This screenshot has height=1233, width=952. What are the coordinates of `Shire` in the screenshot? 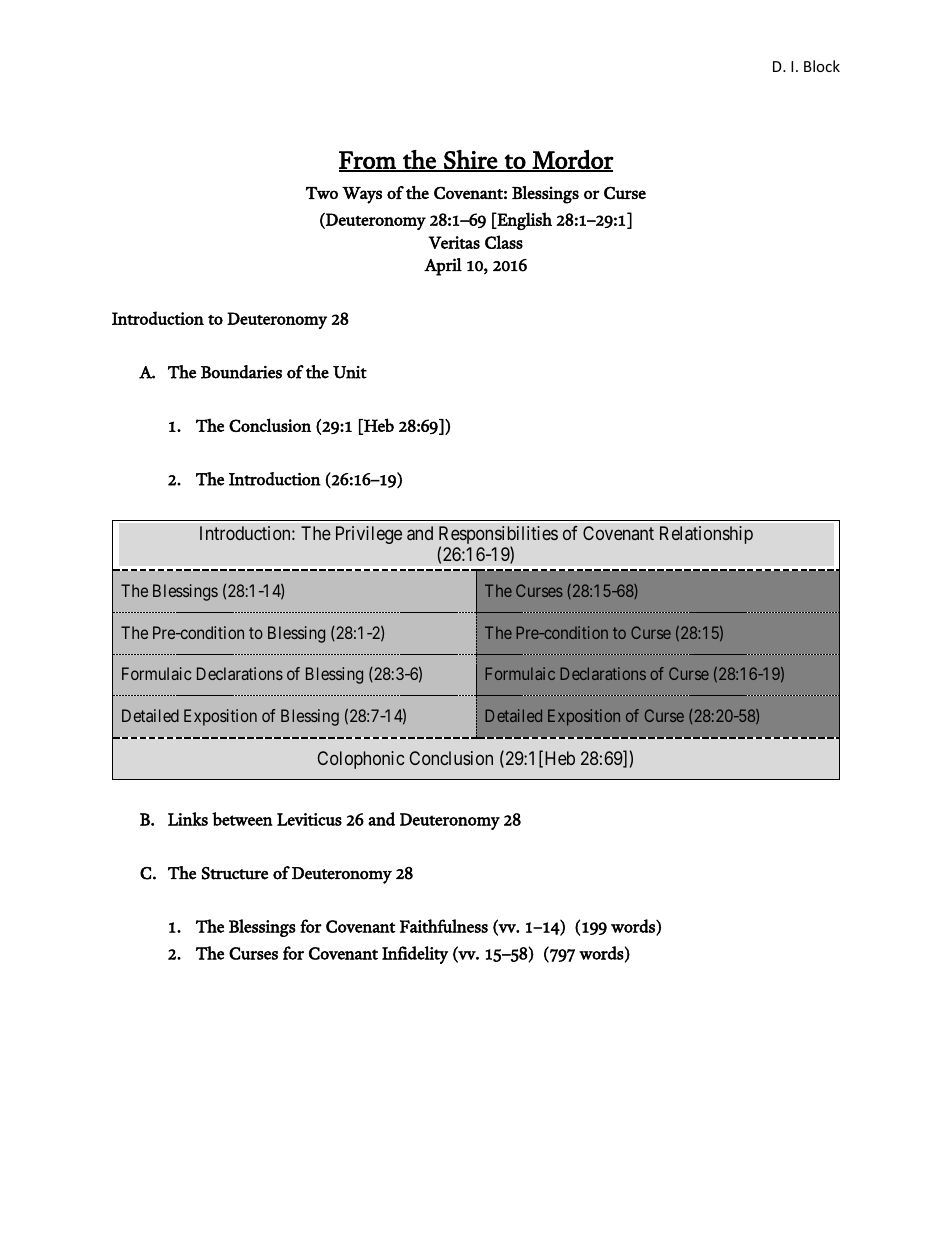 It's located at (470, 160).
